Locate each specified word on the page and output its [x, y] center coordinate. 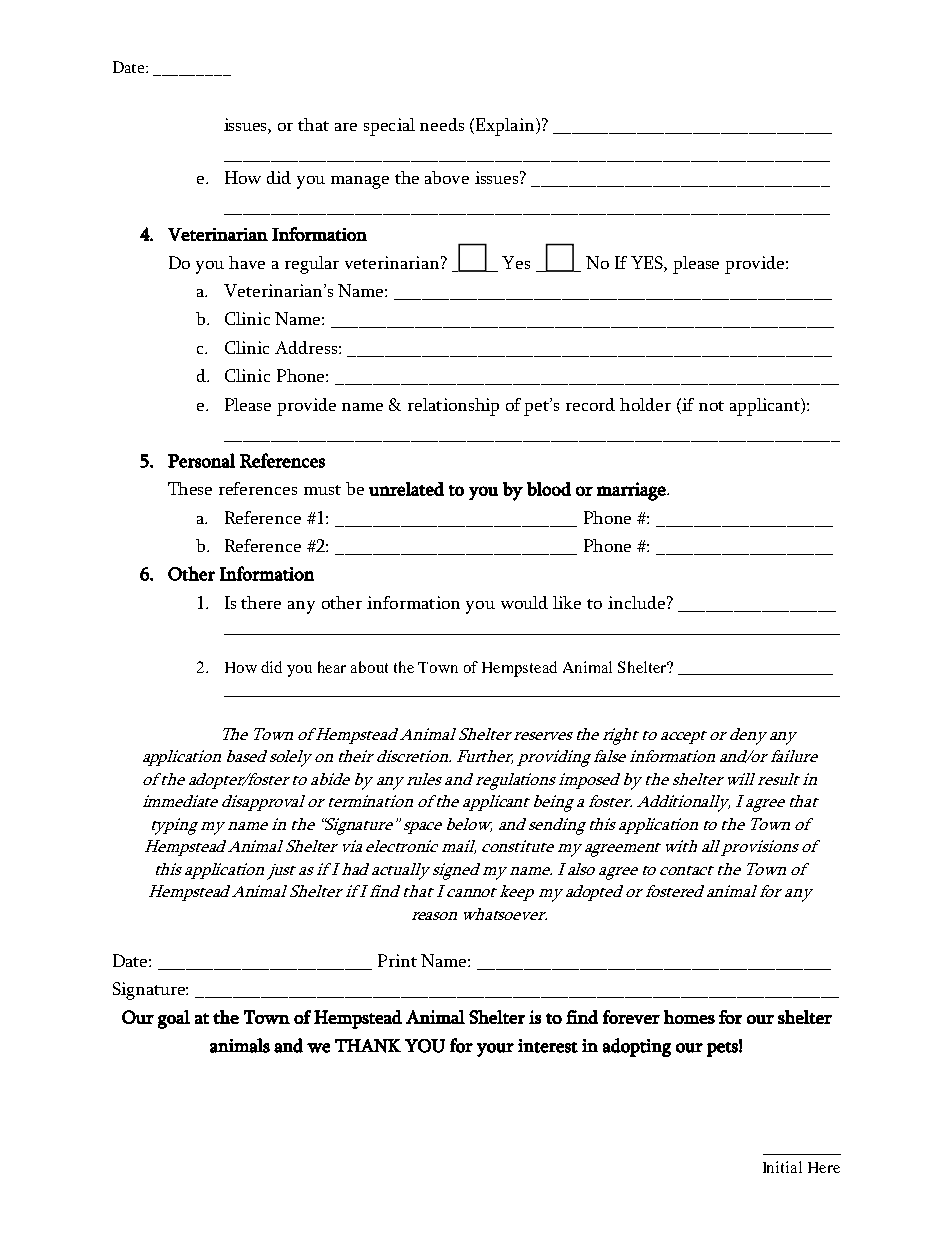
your [495, 1050]
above [447, 177]
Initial [782, 1167]
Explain [506, 127]
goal [174, 1019]
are [346, 127]
